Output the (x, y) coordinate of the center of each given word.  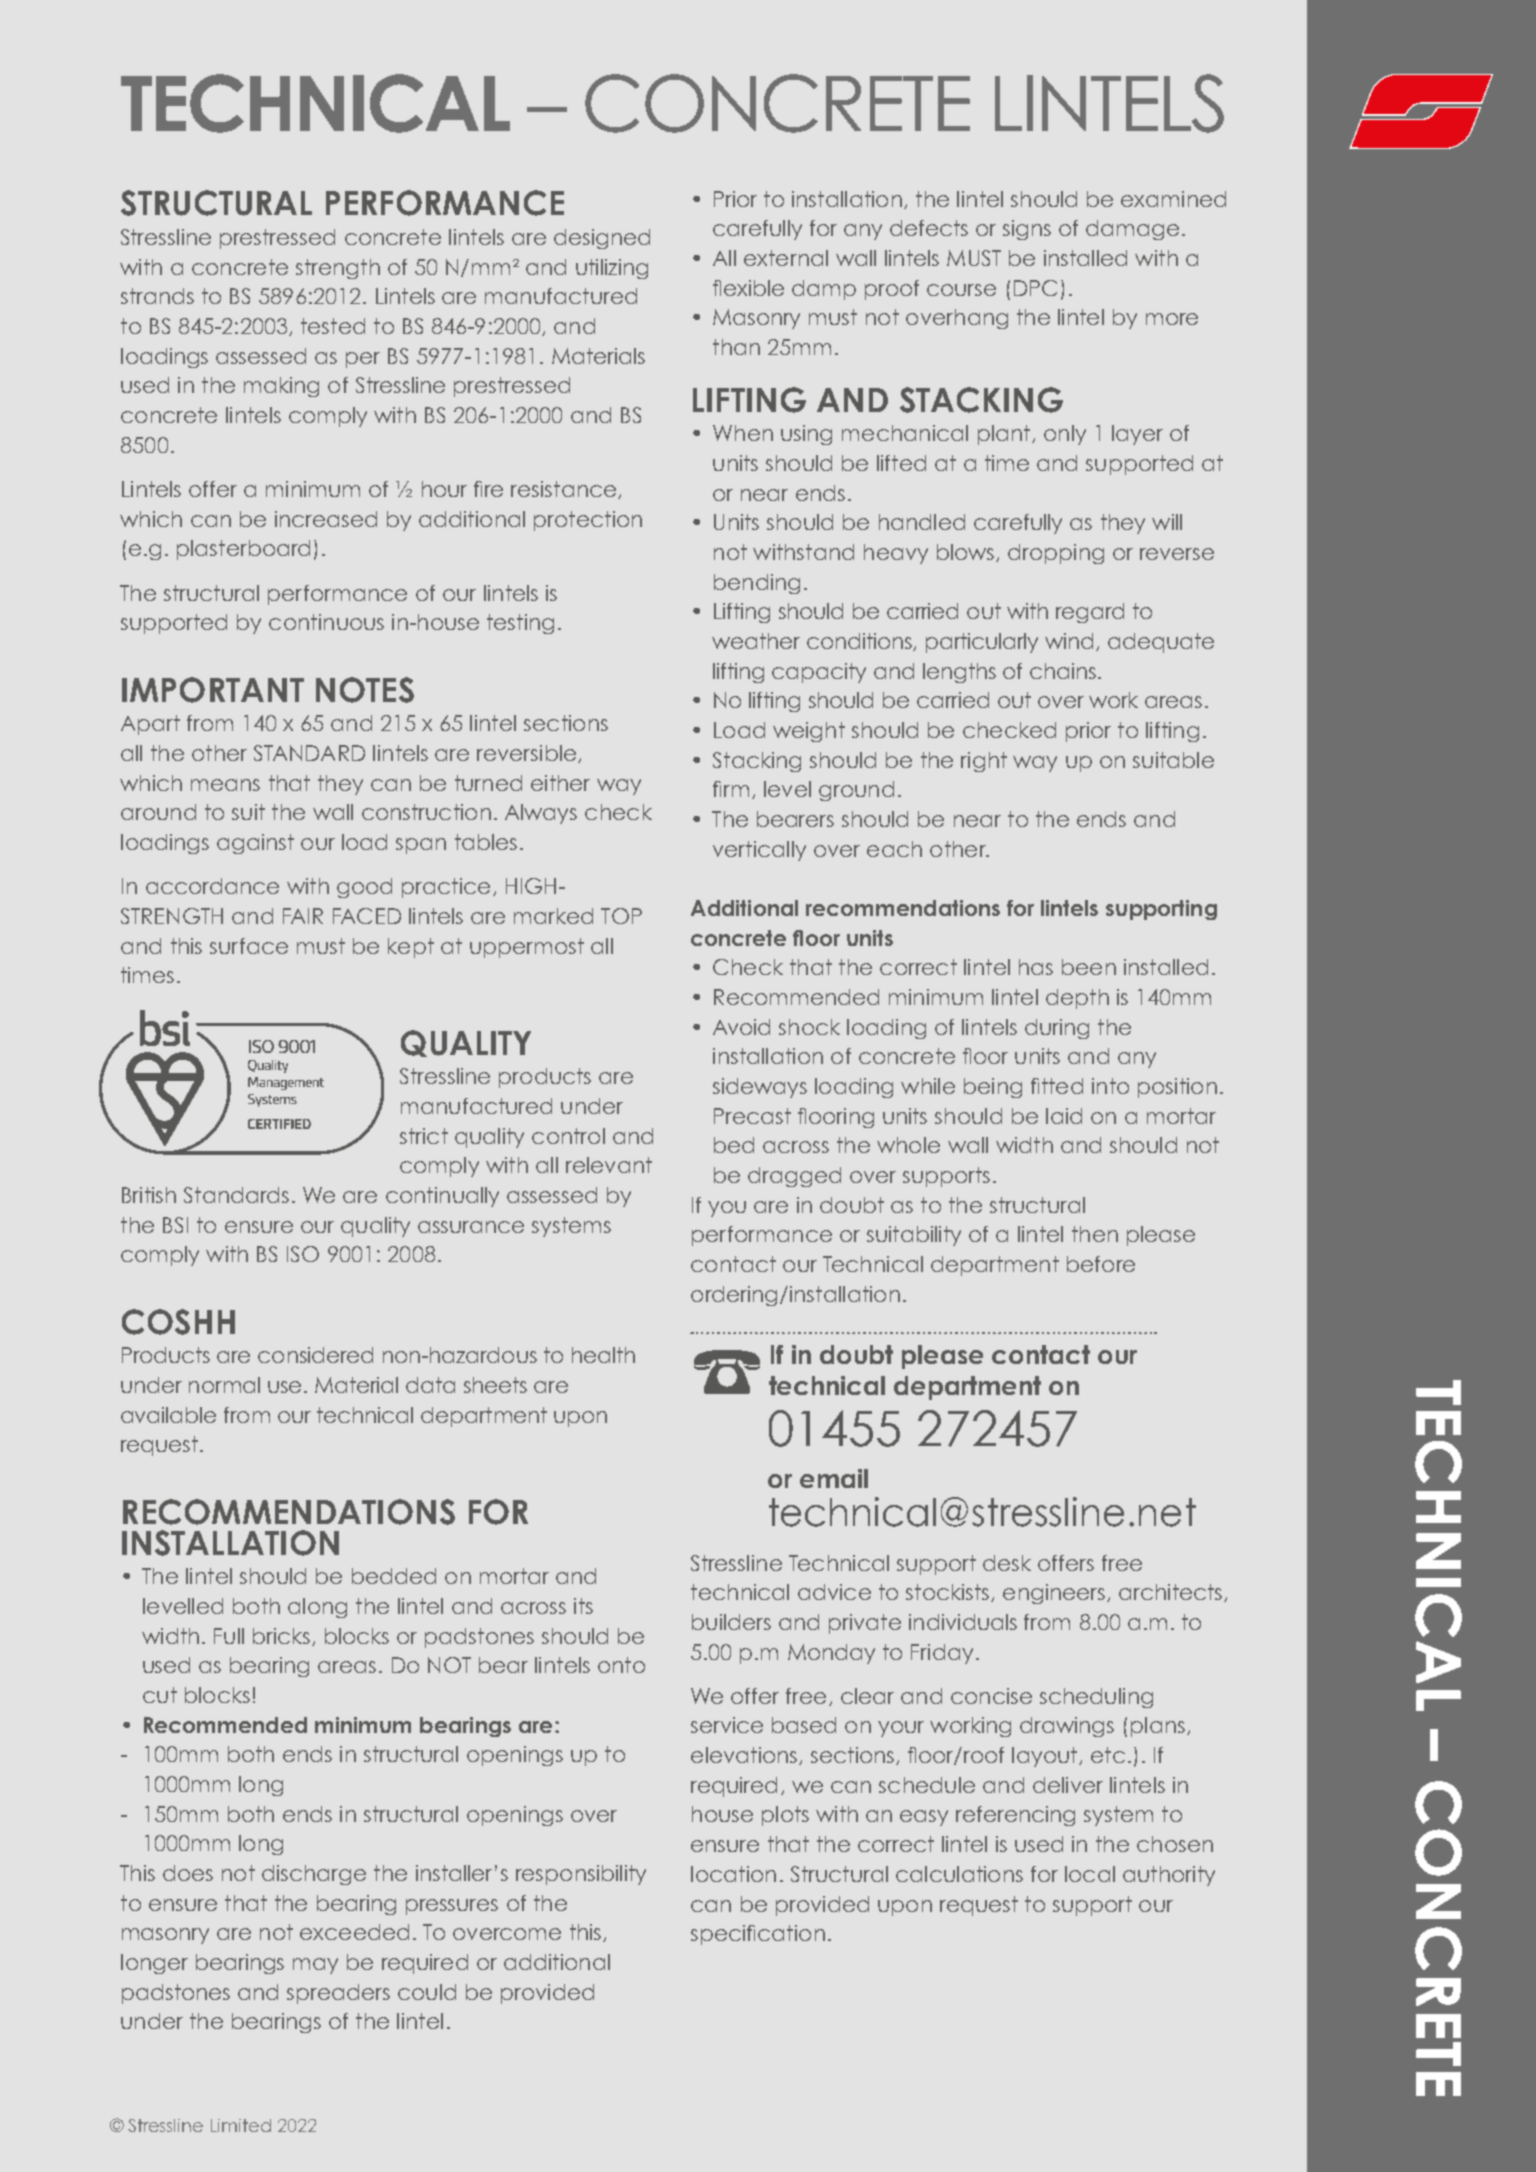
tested (333, 326)
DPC (1035, 288)
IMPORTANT (213, 690)
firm (731, 789)
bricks (283, 1637)
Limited (241, 2125)
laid (1064, 1116)
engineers (1055, 1594)
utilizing (612, 269)
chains (1063, 671)
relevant (609, 1165)
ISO (303, 1254)
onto (621, 1665)
